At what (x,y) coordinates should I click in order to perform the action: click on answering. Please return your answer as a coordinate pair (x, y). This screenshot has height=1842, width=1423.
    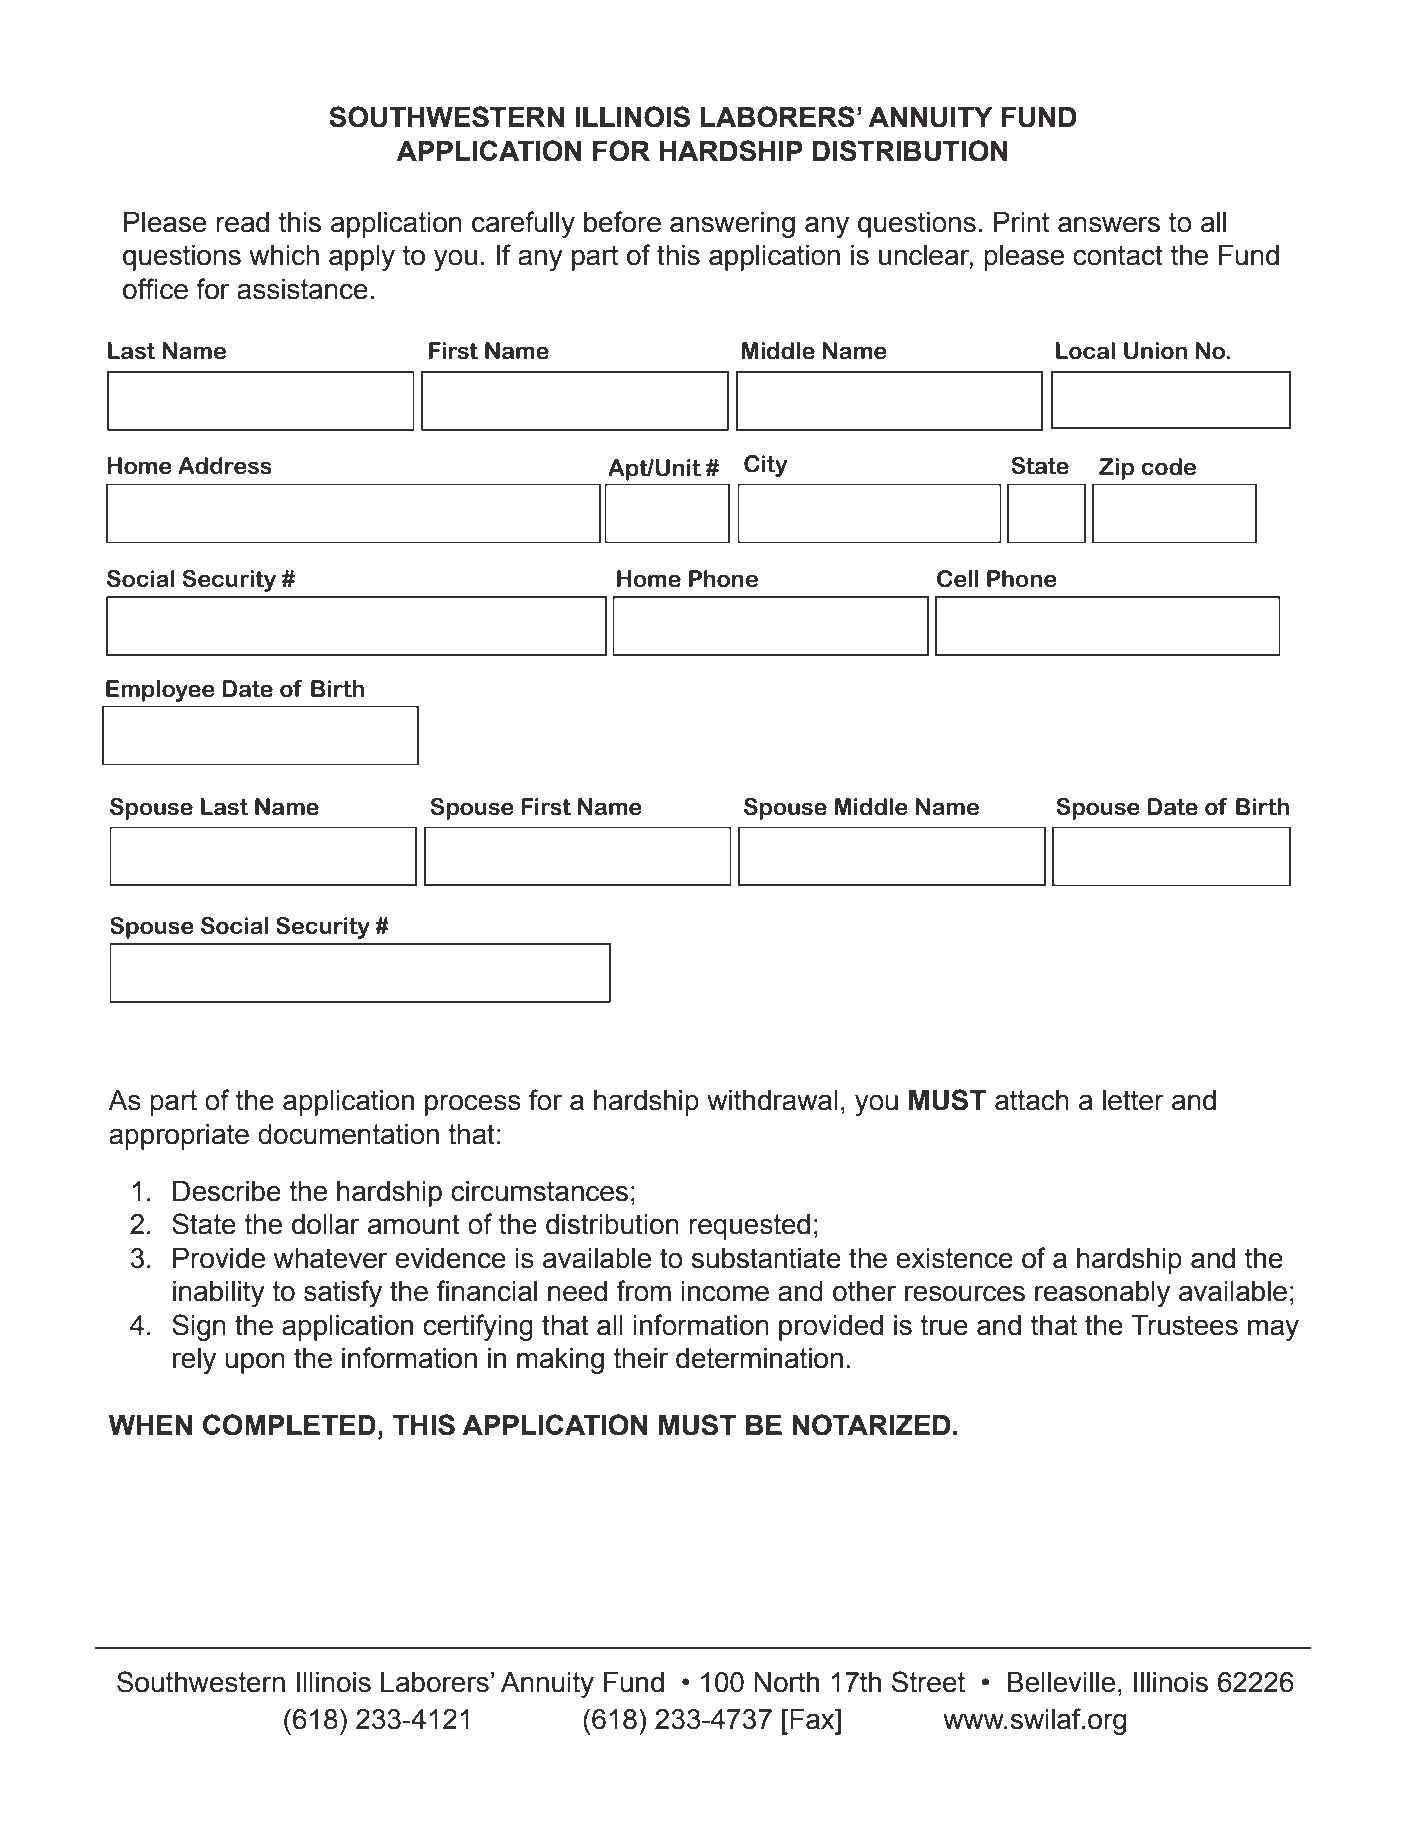
    Looking at the image, I should click on (732, 225).
